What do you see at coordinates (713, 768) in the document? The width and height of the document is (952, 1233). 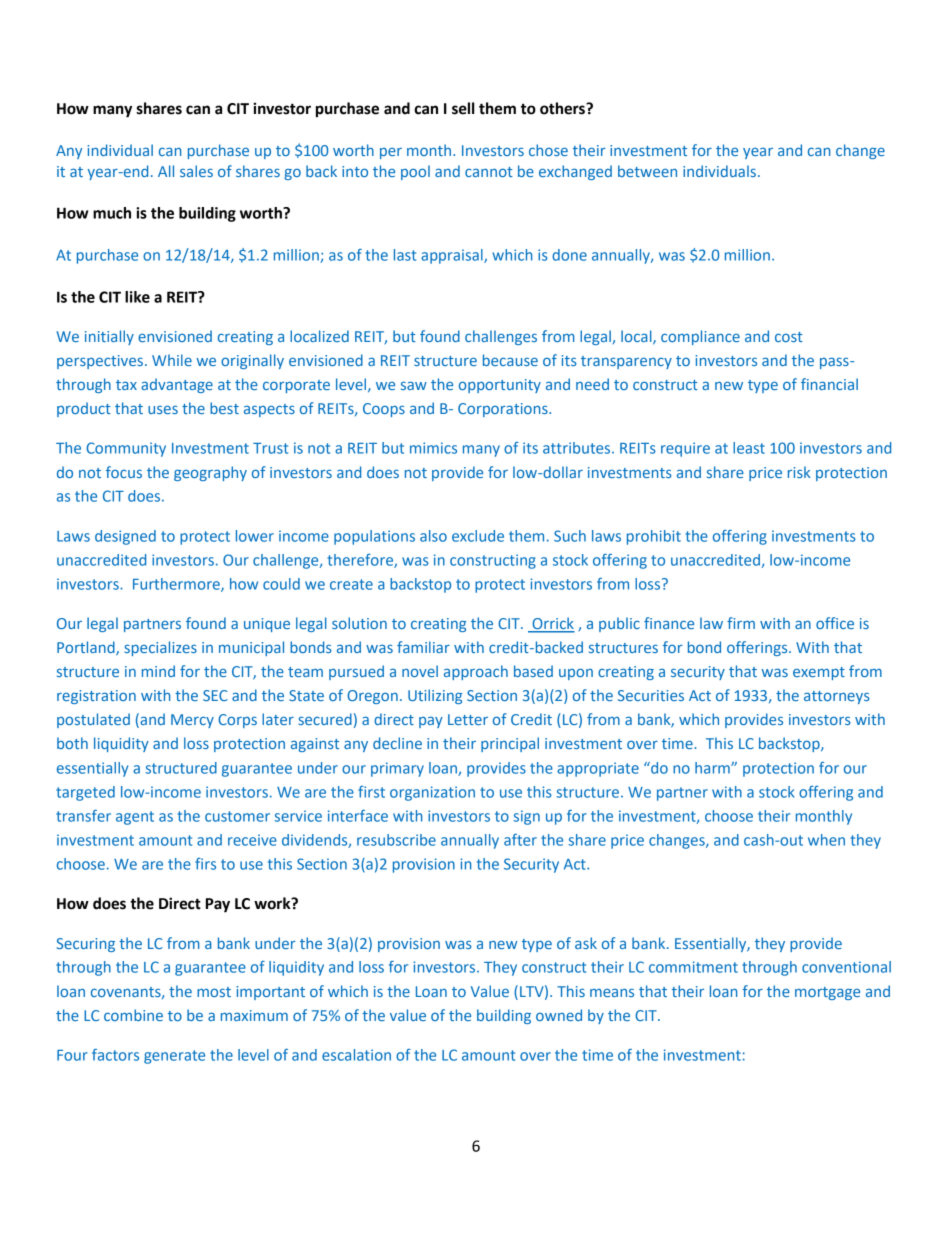 I see `harm` at bounding box center [713, 768].
